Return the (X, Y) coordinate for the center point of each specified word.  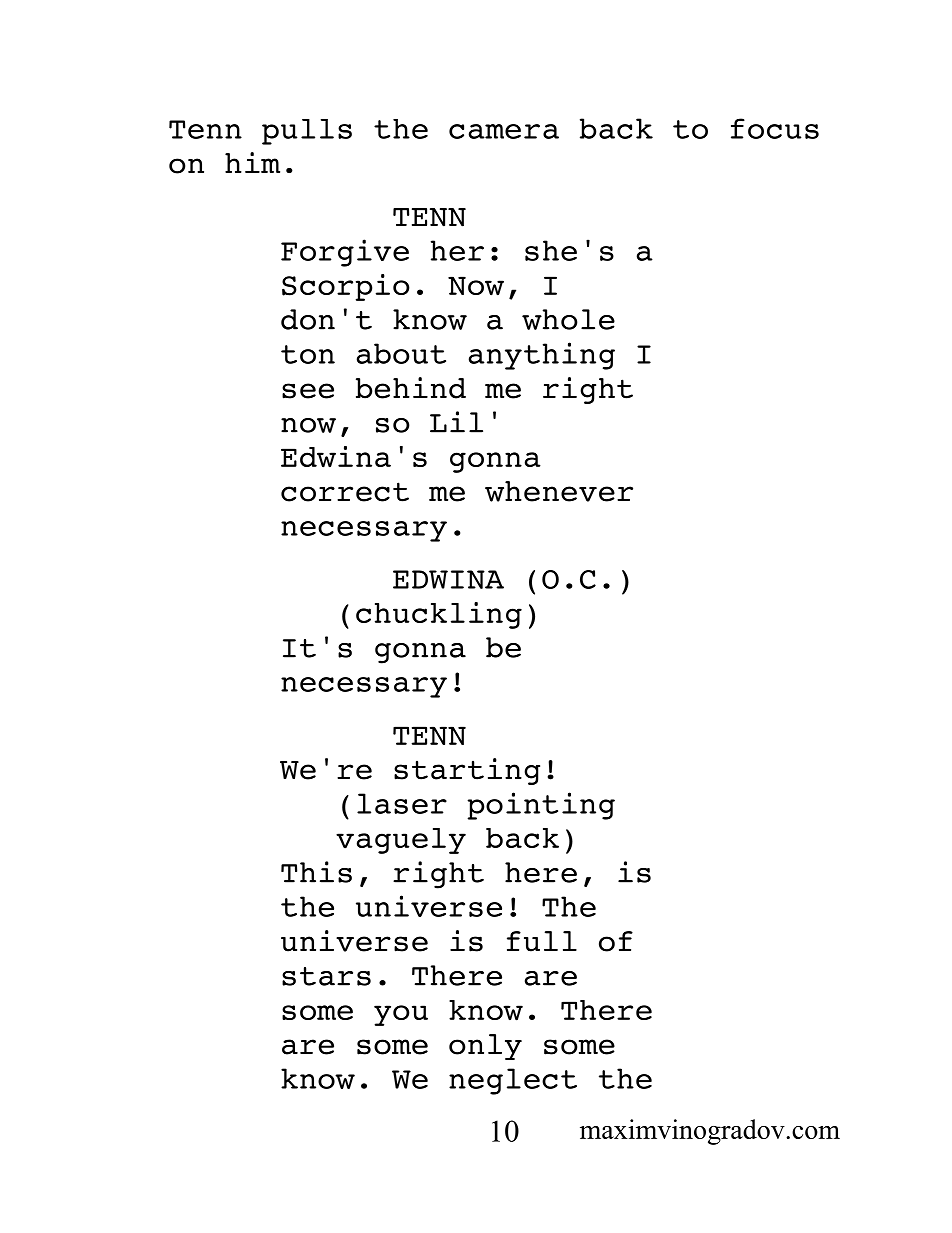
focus (775, 128)
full (542, 941)
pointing (541, 806)
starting (467, 771)
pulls (307, 132)
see (308, 391)
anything (542, 356)
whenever (559, 491)
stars (326, 976)
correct (345, 492)
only (485, 1047)
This (316, 872)
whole (568, 319)
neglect (513, 1081)
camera (504, 131)
